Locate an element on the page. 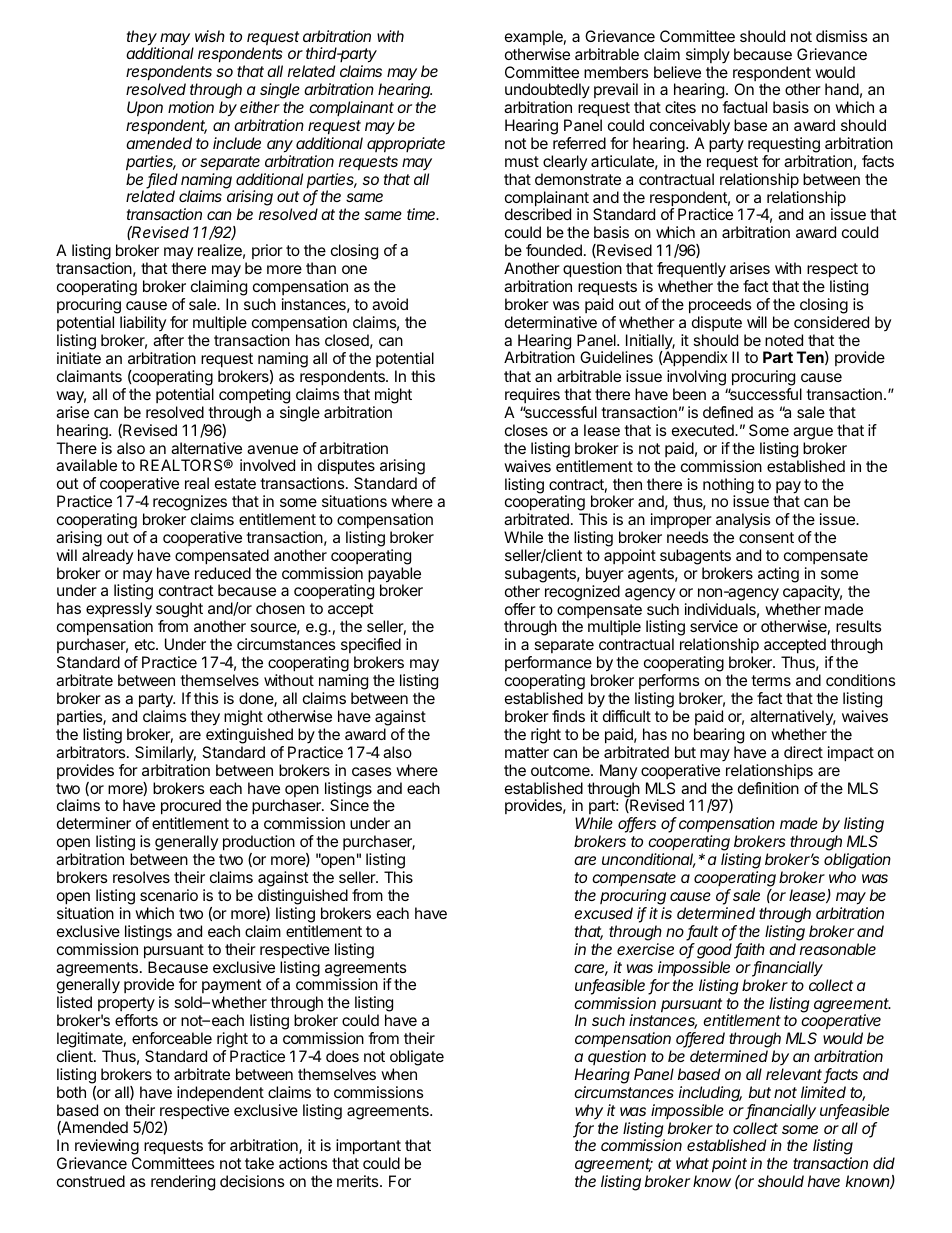  motion is located at coordinates (191, 107).
